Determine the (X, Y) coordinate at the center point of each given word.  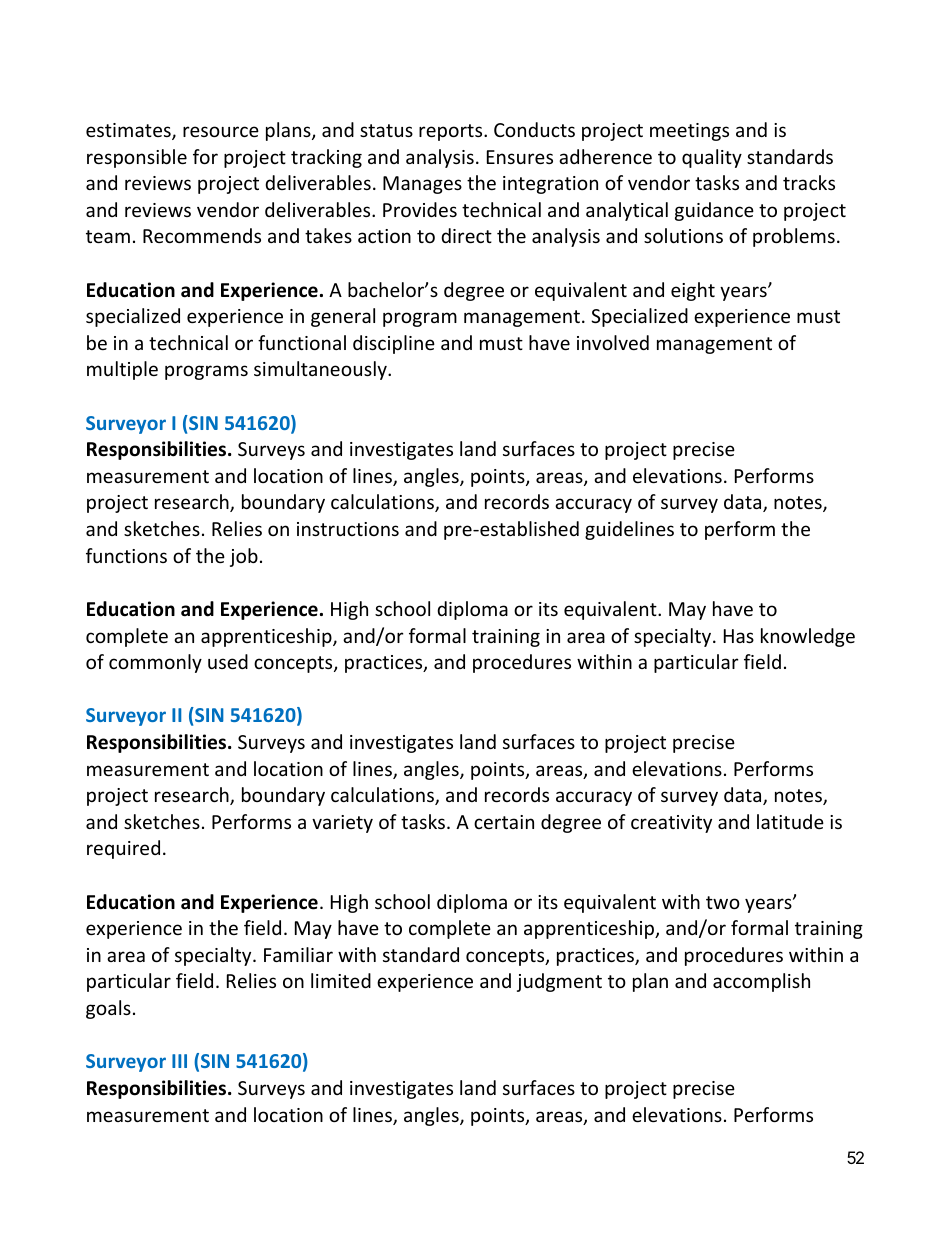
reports (452, 132)
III (179, 1061)
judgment (559, 982)
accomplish (761, 982)
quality (712, 158)
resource (221, 131)
